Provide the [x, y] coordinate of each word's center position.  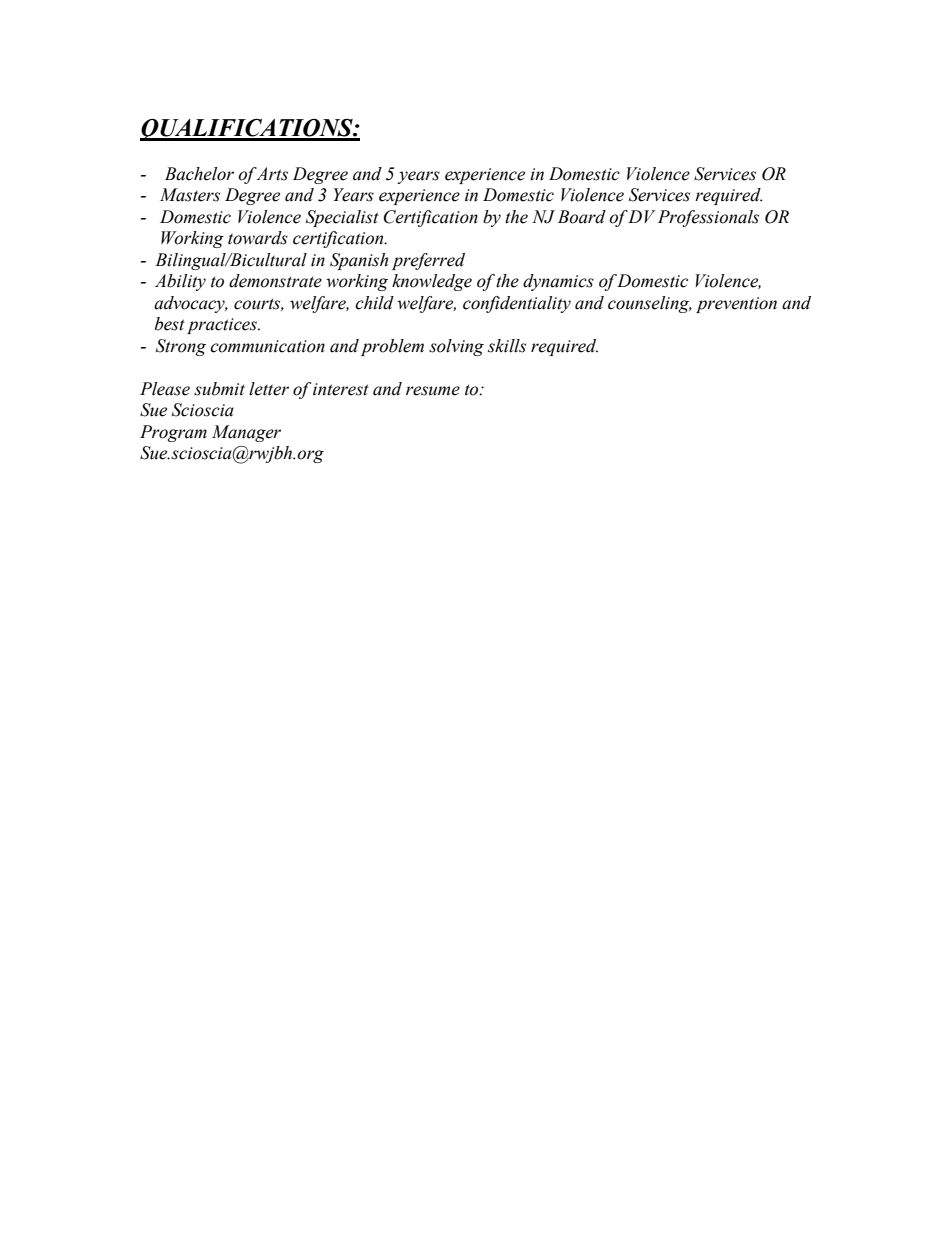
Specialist [342, 218]
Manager [246, 433]
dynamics [558, 282]
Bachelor [199, 174]
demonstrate [275, 281]
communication [267, 346]
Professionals [708, 218]
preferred [428, 261]
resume [433, 391]
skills [507, 346]
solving [456, 347]
